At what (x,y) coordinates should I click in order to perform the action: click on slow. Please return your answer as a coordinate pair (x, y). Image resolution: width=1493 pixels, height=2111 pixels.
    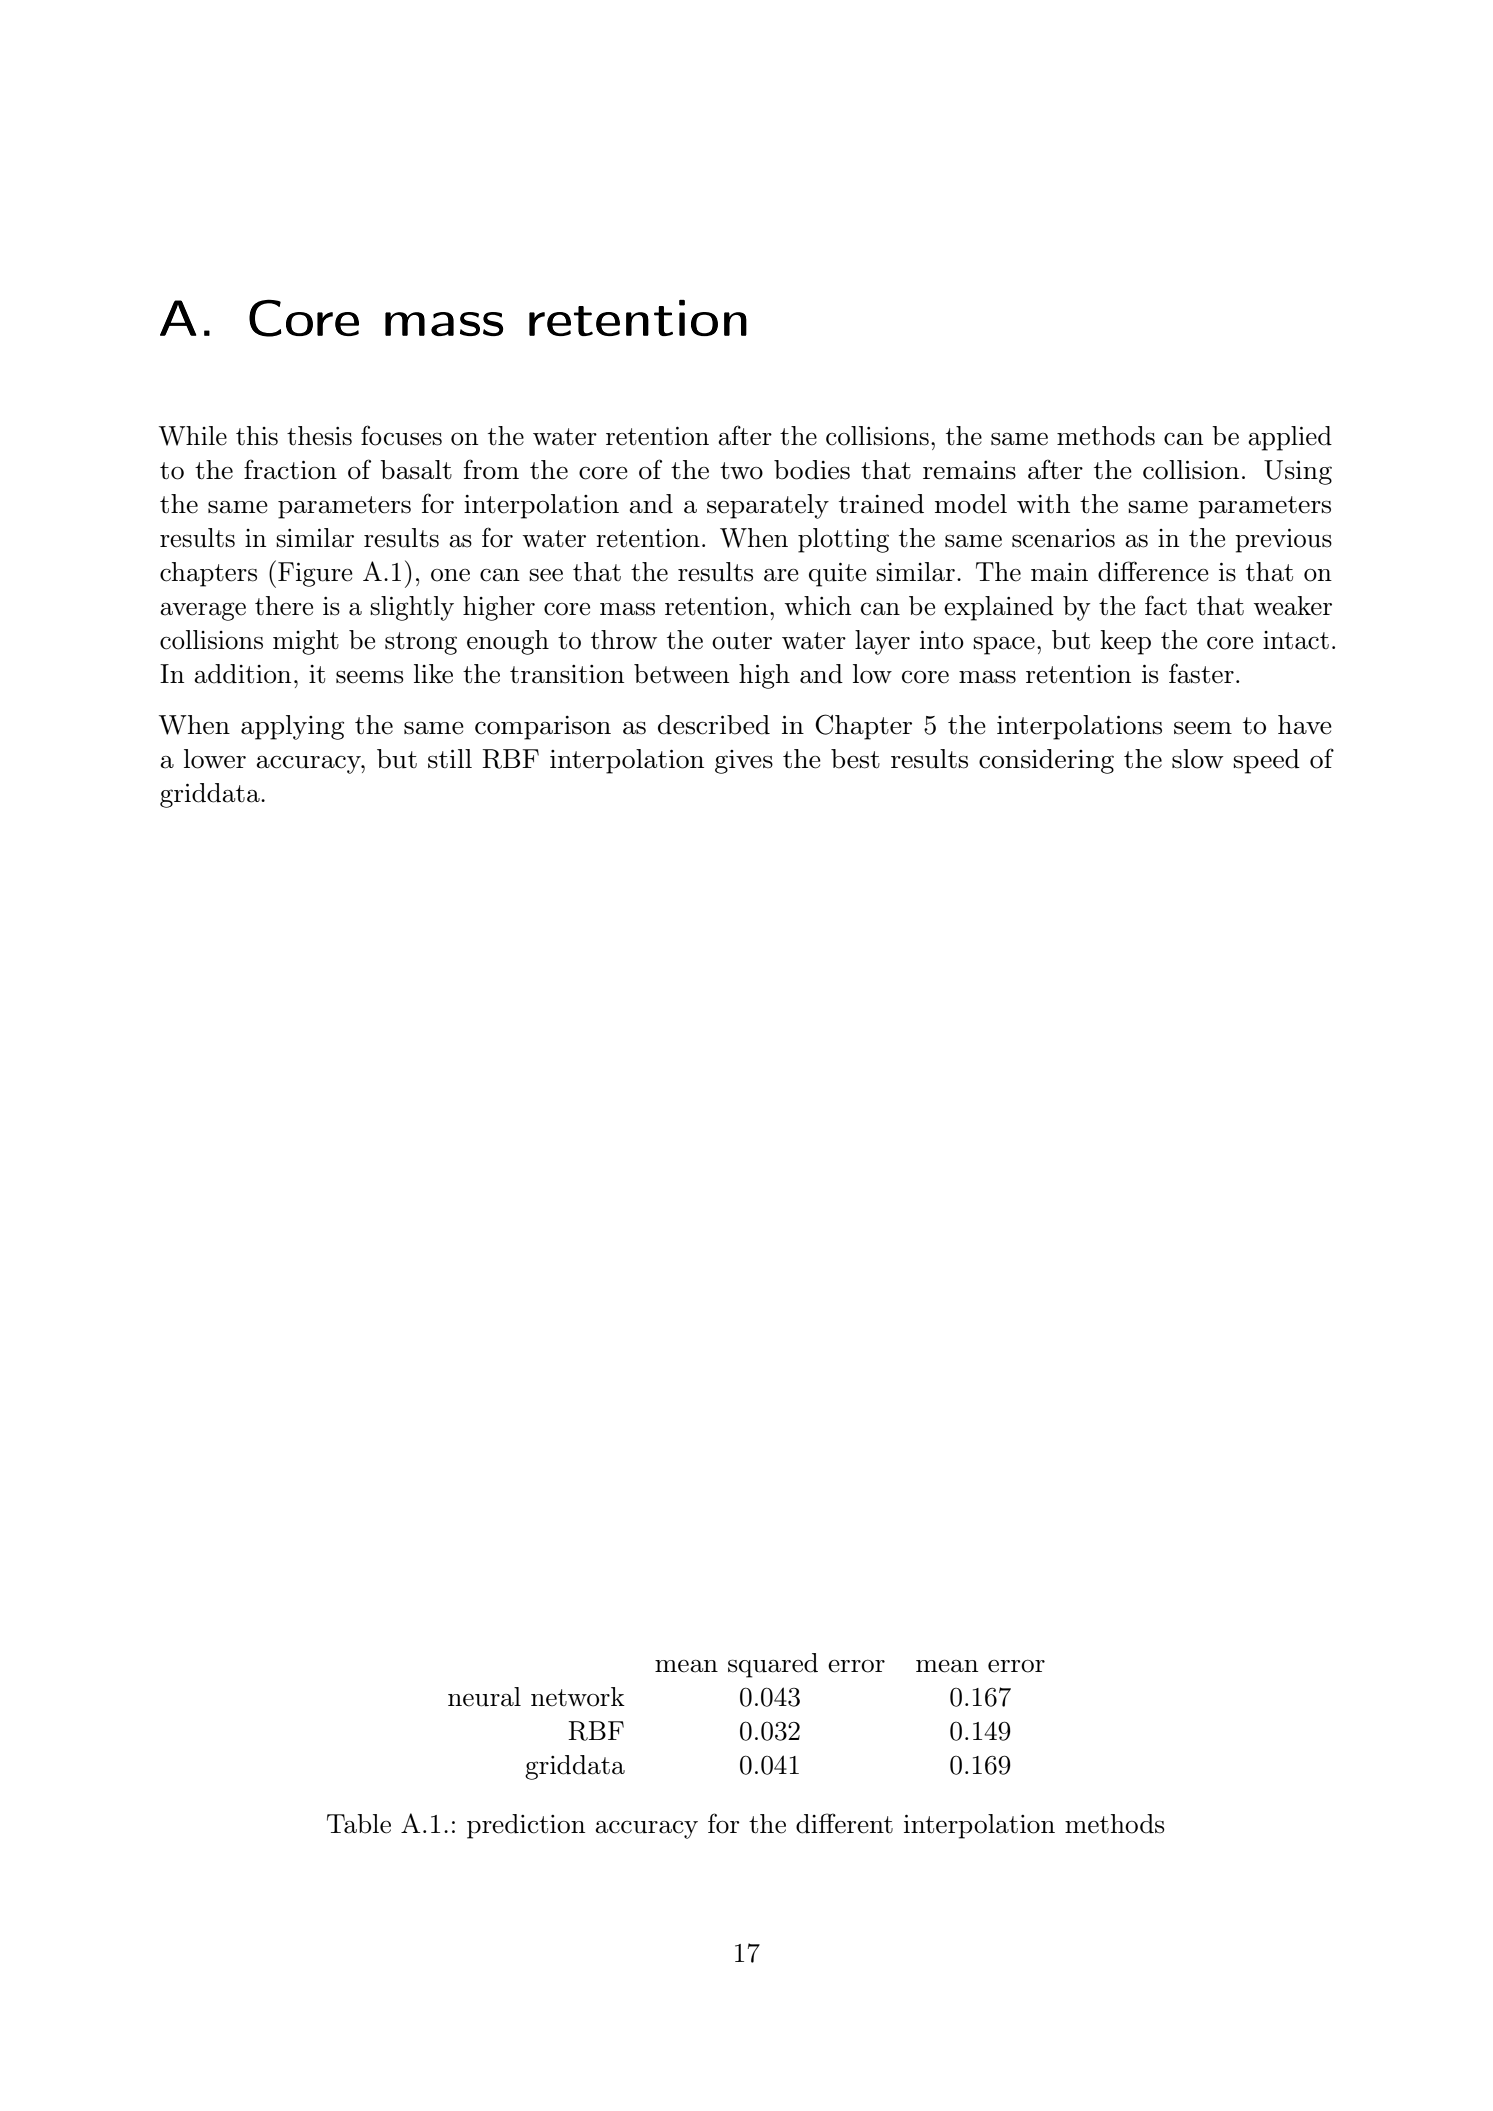
    Looking at the image, I should click on (1198, 759).
